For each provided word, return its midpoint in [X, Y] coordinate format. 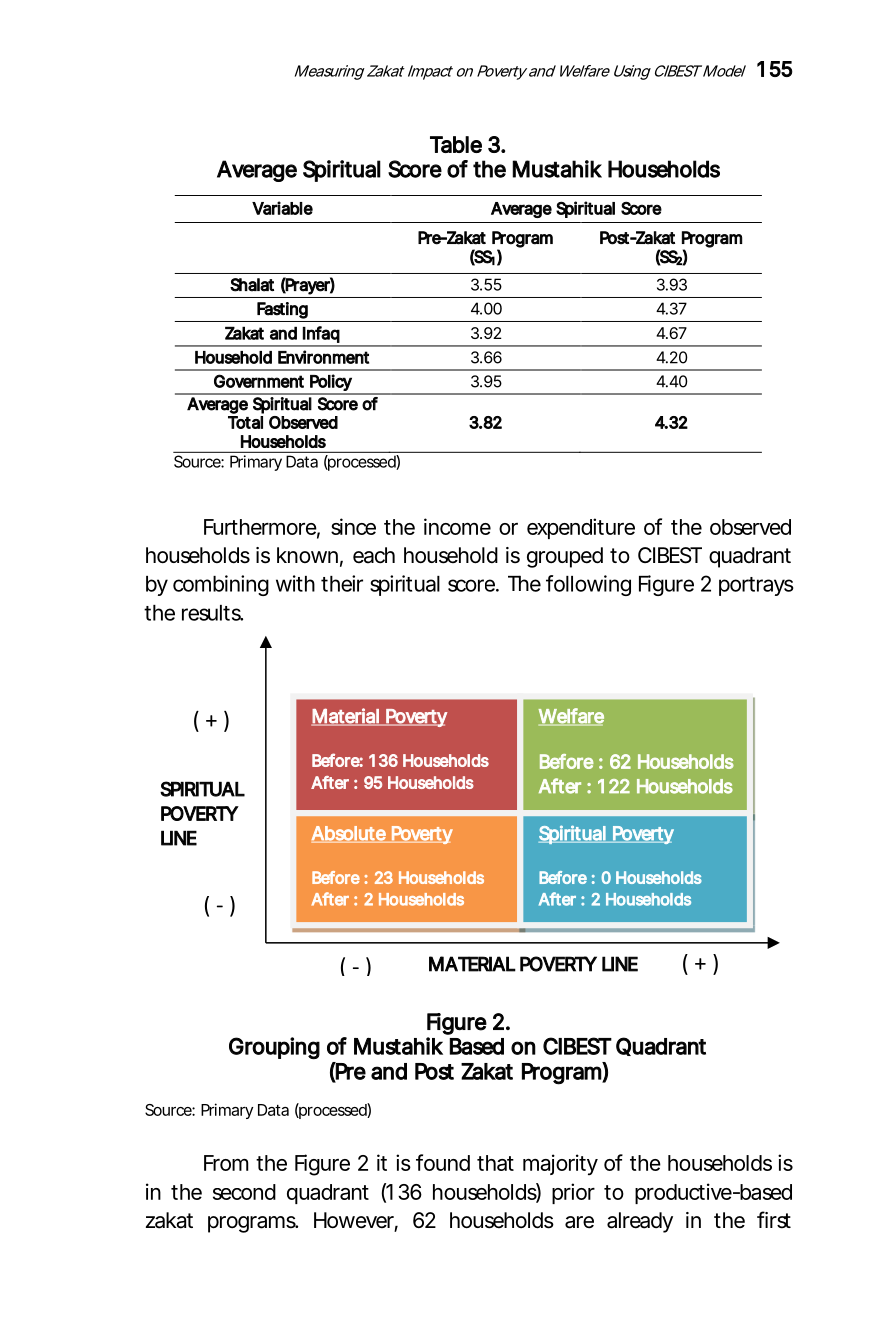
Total [245, 422]
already [640, 1222]
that [495, 1163]
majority [560, 1164]
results [212, 613]
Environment [323, 357]
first [774, 1220]
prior [573, 1193]
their [342, 583]
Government [259, 381]
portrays [756, 586]
